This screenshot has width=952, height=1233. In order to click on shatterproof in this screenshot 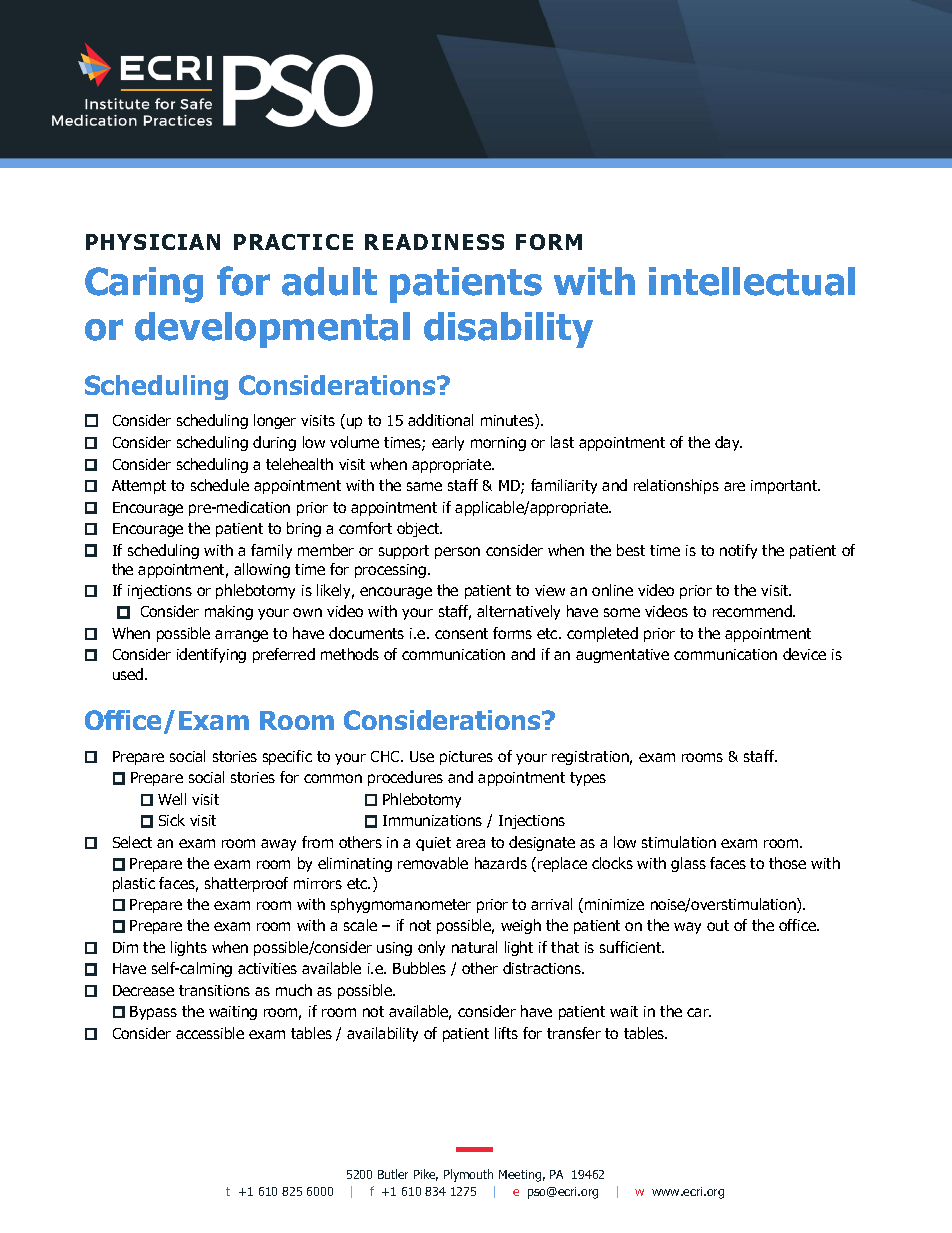, I will do `click(246, 884)`.
